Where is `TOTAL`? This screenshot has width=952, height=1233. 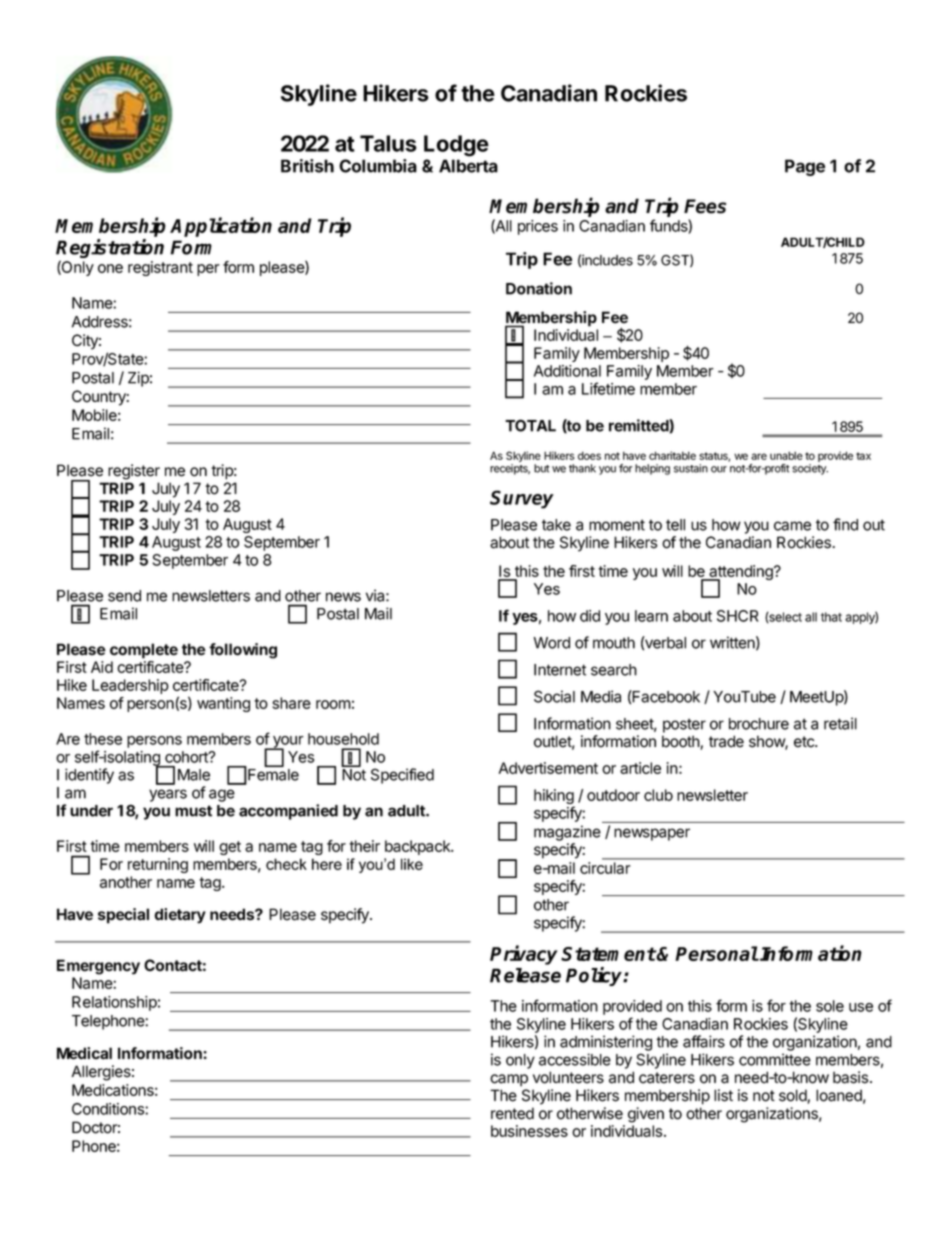 TOTAL is located at coordinates (530, 425).
